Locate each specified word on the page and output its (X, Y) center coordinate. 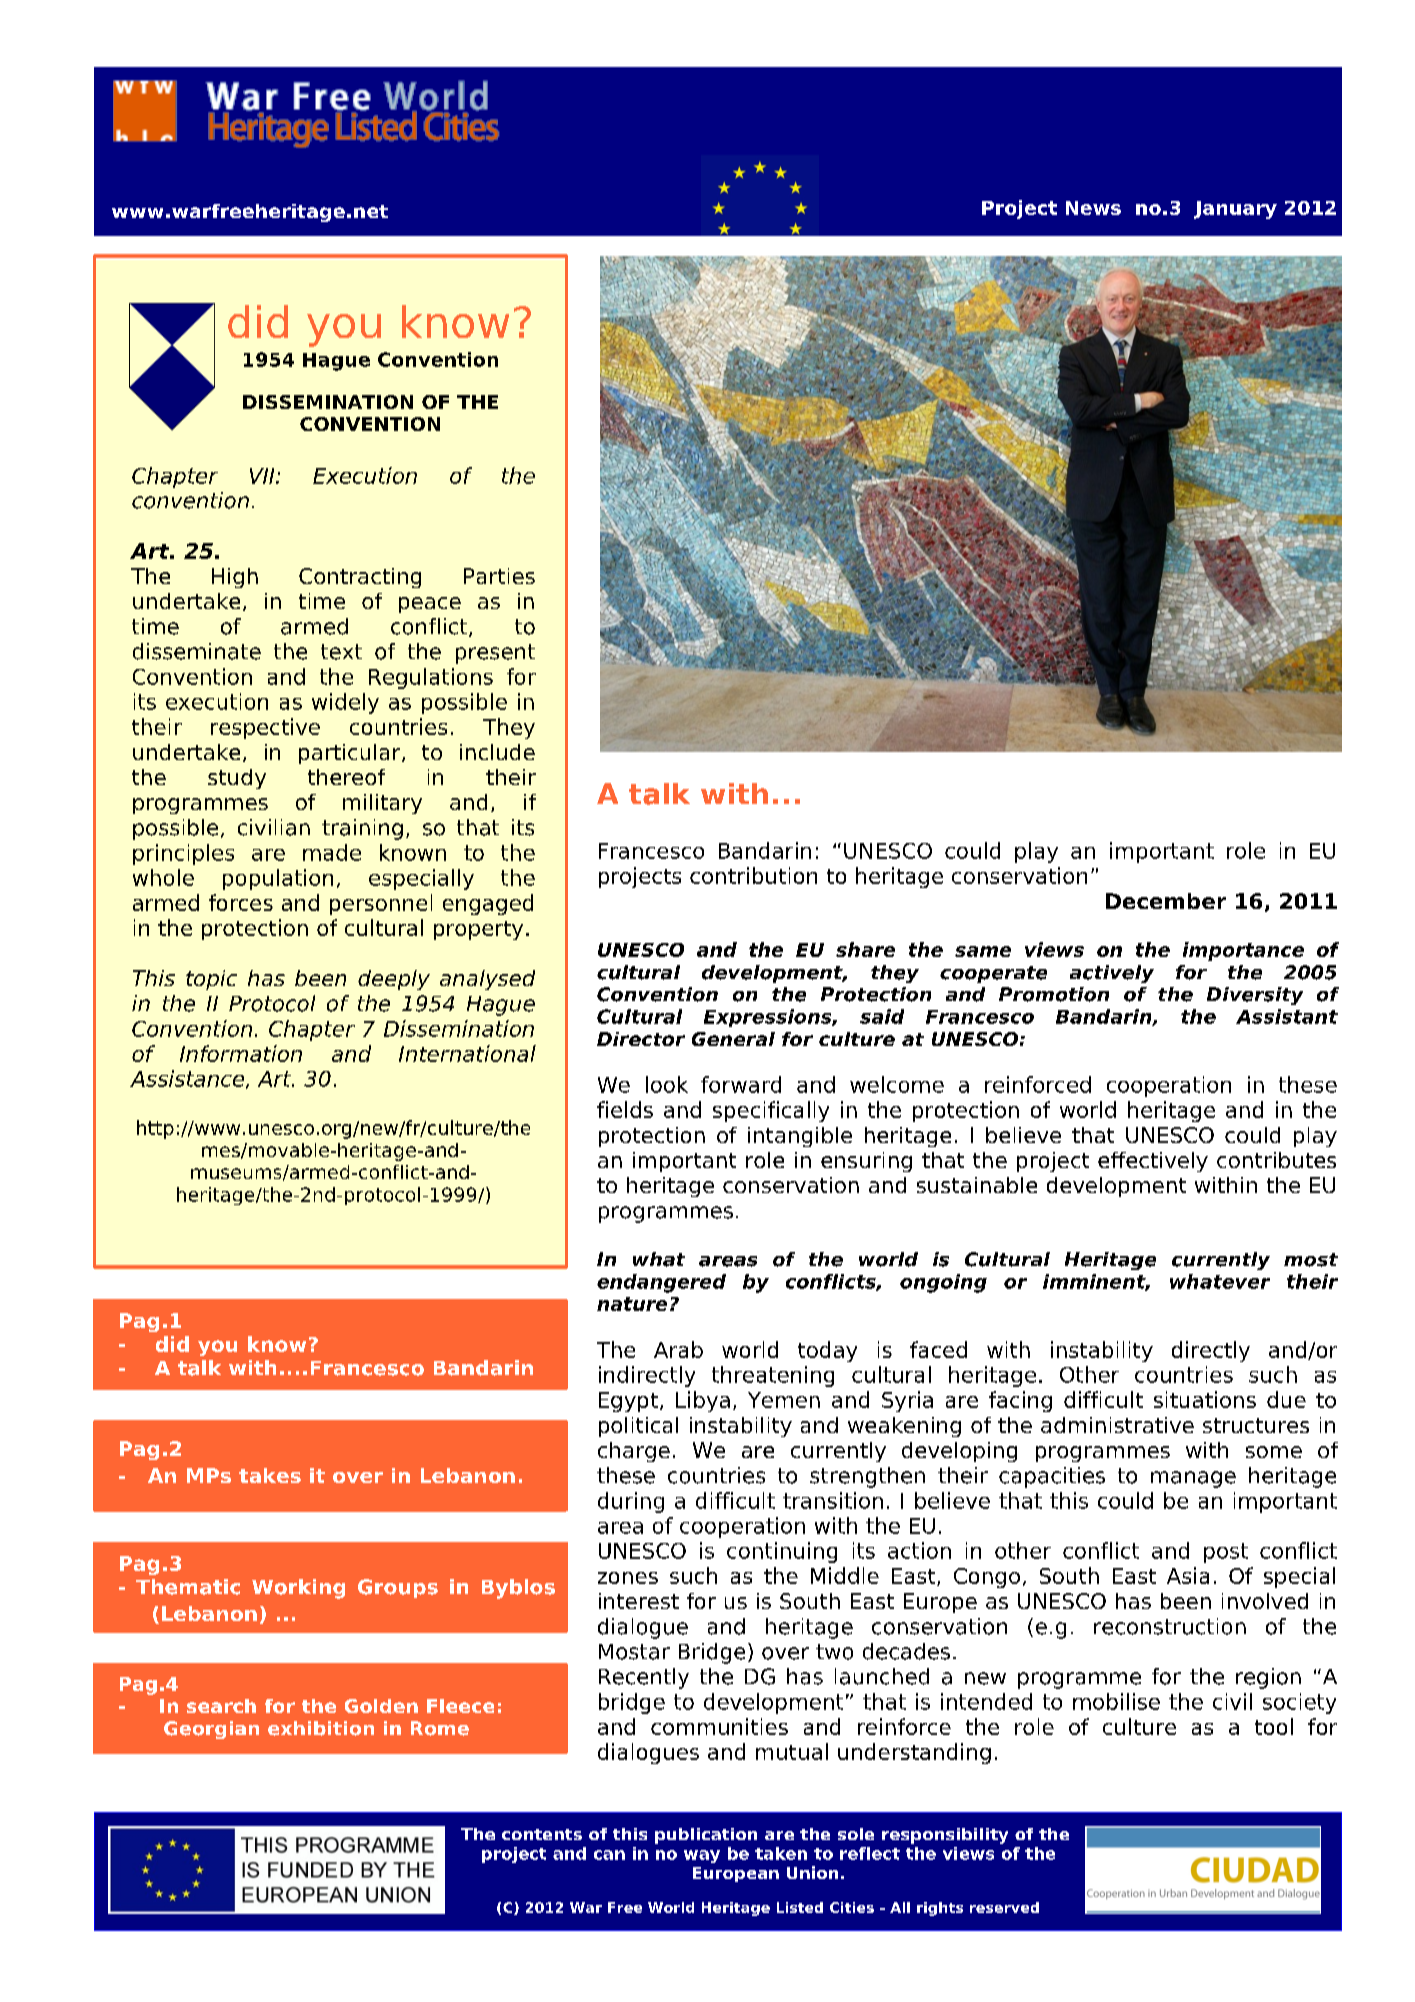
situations (1205, 1399)
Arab (678, 1349)
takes (270, 1475)
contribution (753, 875)
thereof (346, 777)
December (1166, 901)
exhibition (321, 1728)
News (1093, 208)
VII (263, 476)
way (702, 1856)
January (1235, 210)
